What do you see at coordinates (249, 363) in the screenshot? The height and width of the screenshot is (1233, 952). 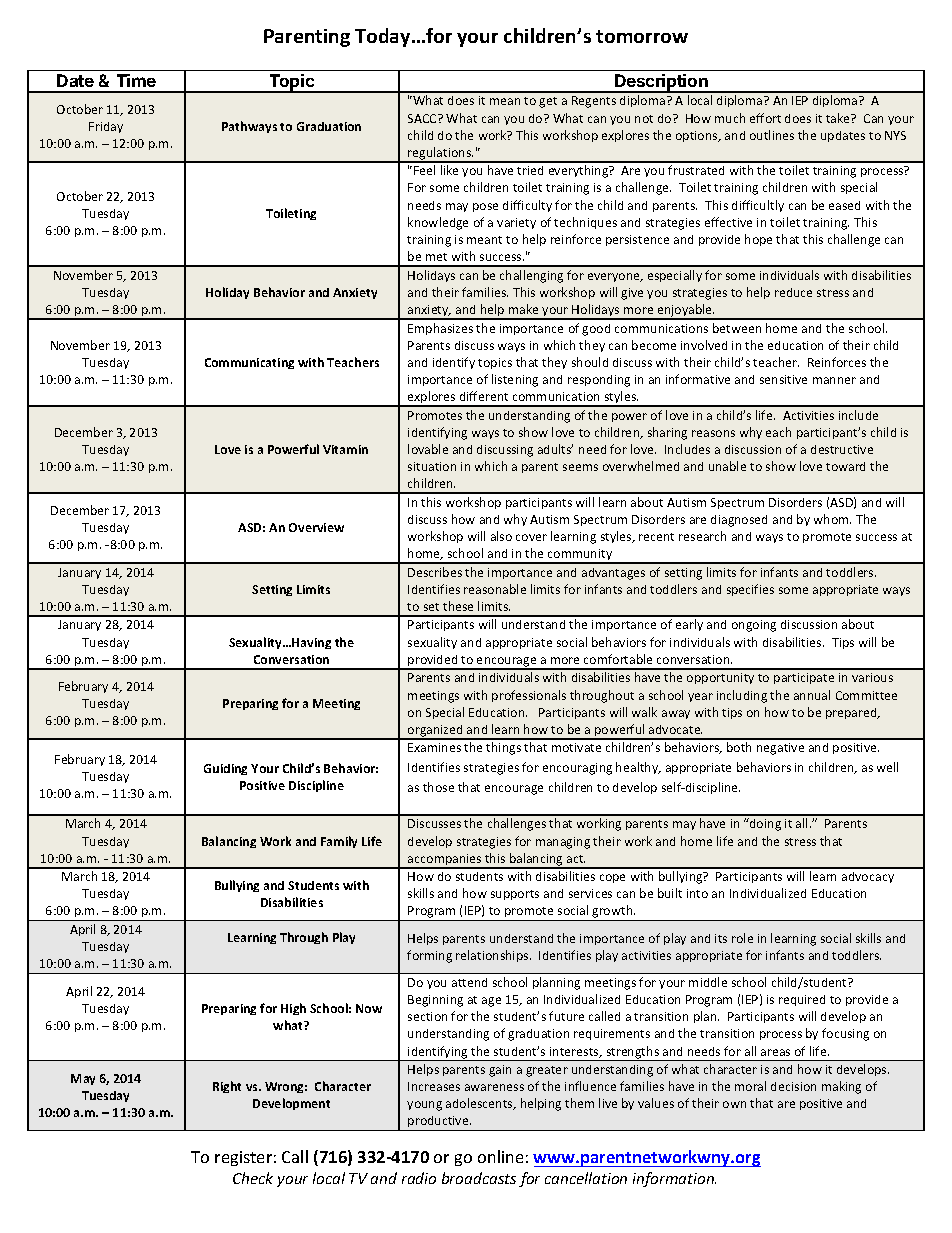 I see `Communicating` at bounding box center [249, 363].
